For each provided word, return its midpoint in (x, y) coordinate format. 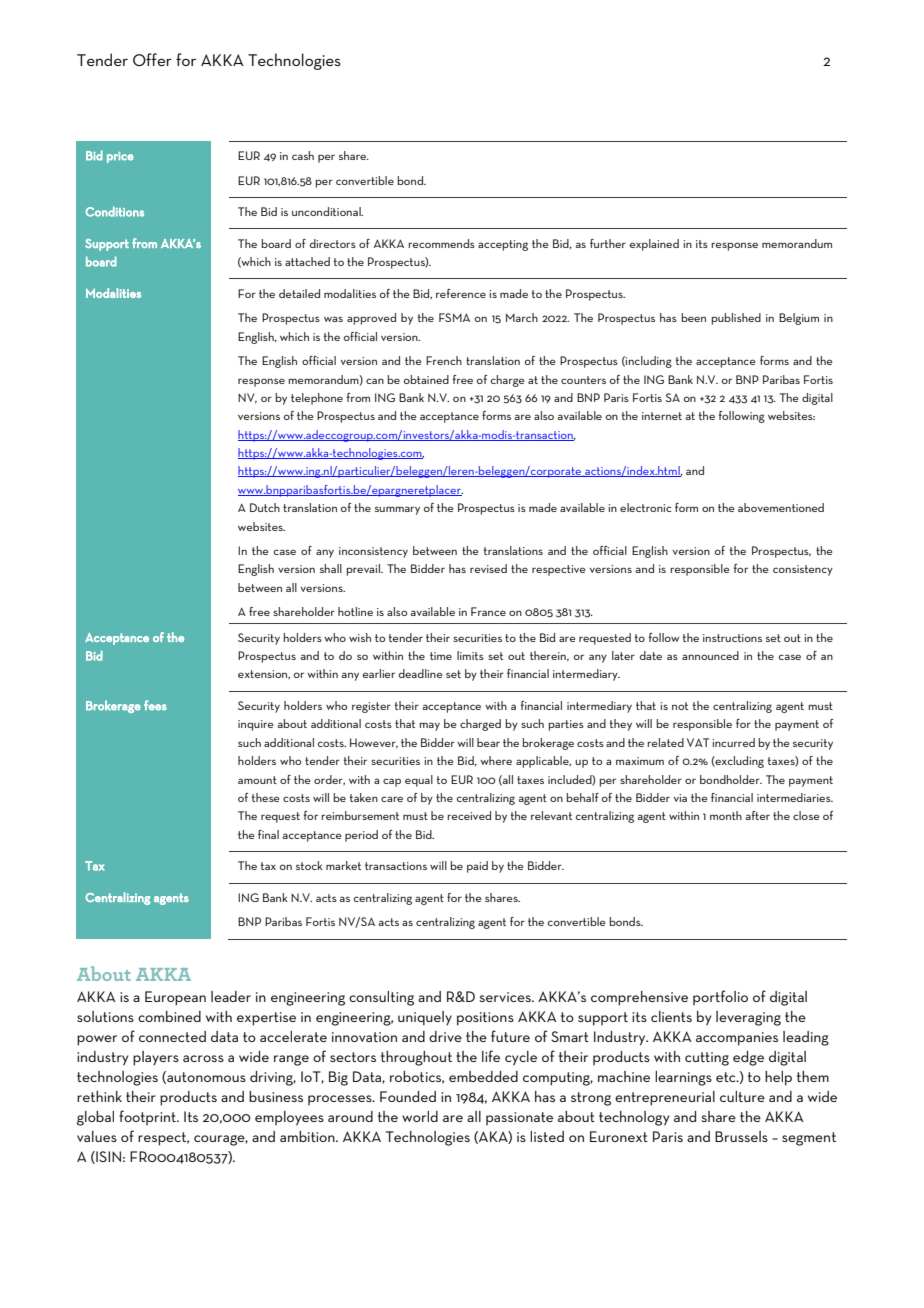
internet (662, 416)
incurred (733, 742)
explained (654, 245)
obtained (426, 379)
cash (303, 155)
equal (419, 781)
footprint (148, 1117)
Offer (152, 59)
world (420, 1116)
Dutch (265, 507)
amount (257, 780)
